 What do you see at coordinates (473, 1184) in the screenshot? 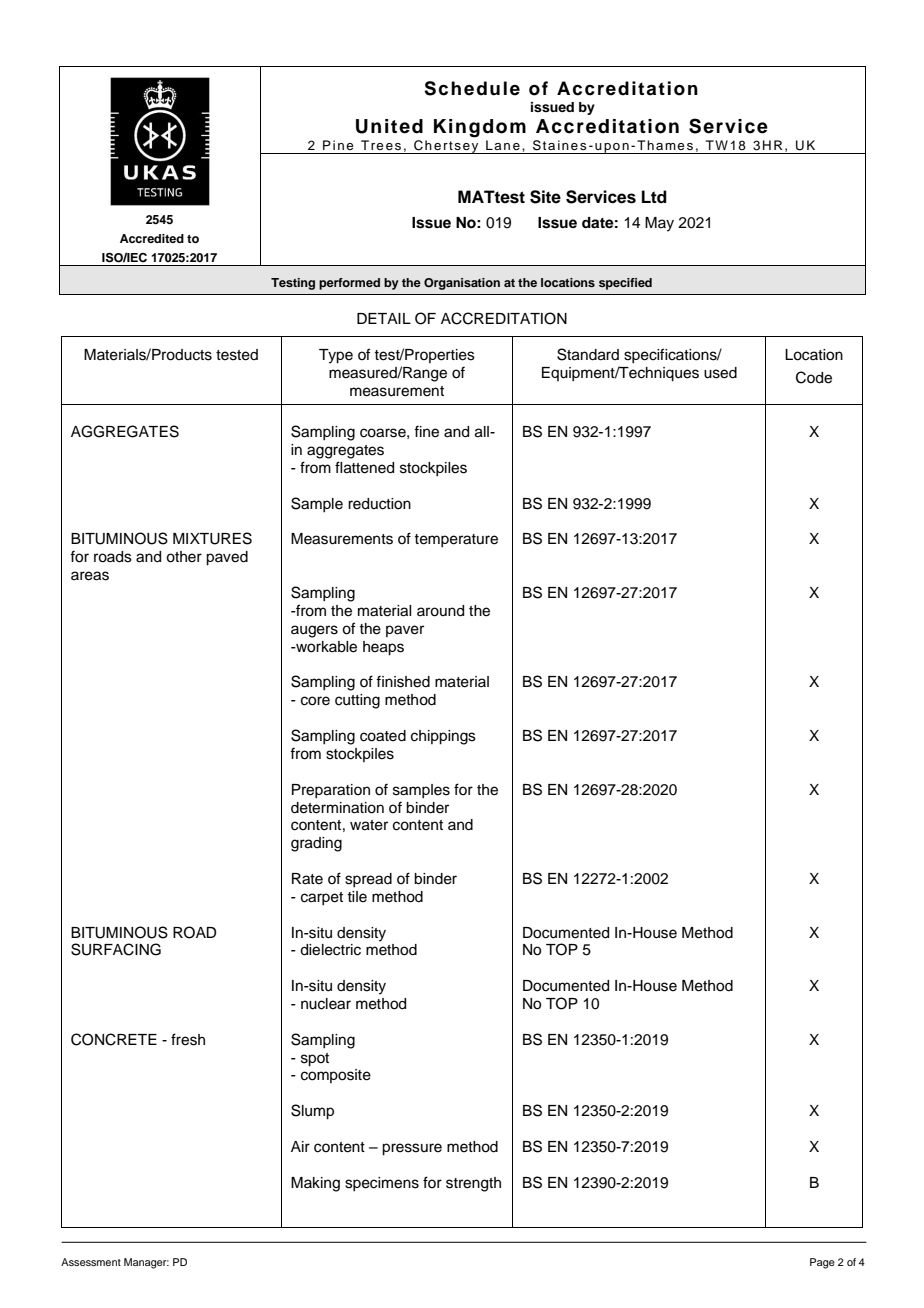
I see `strength` at bounding box center [473, 1184].
